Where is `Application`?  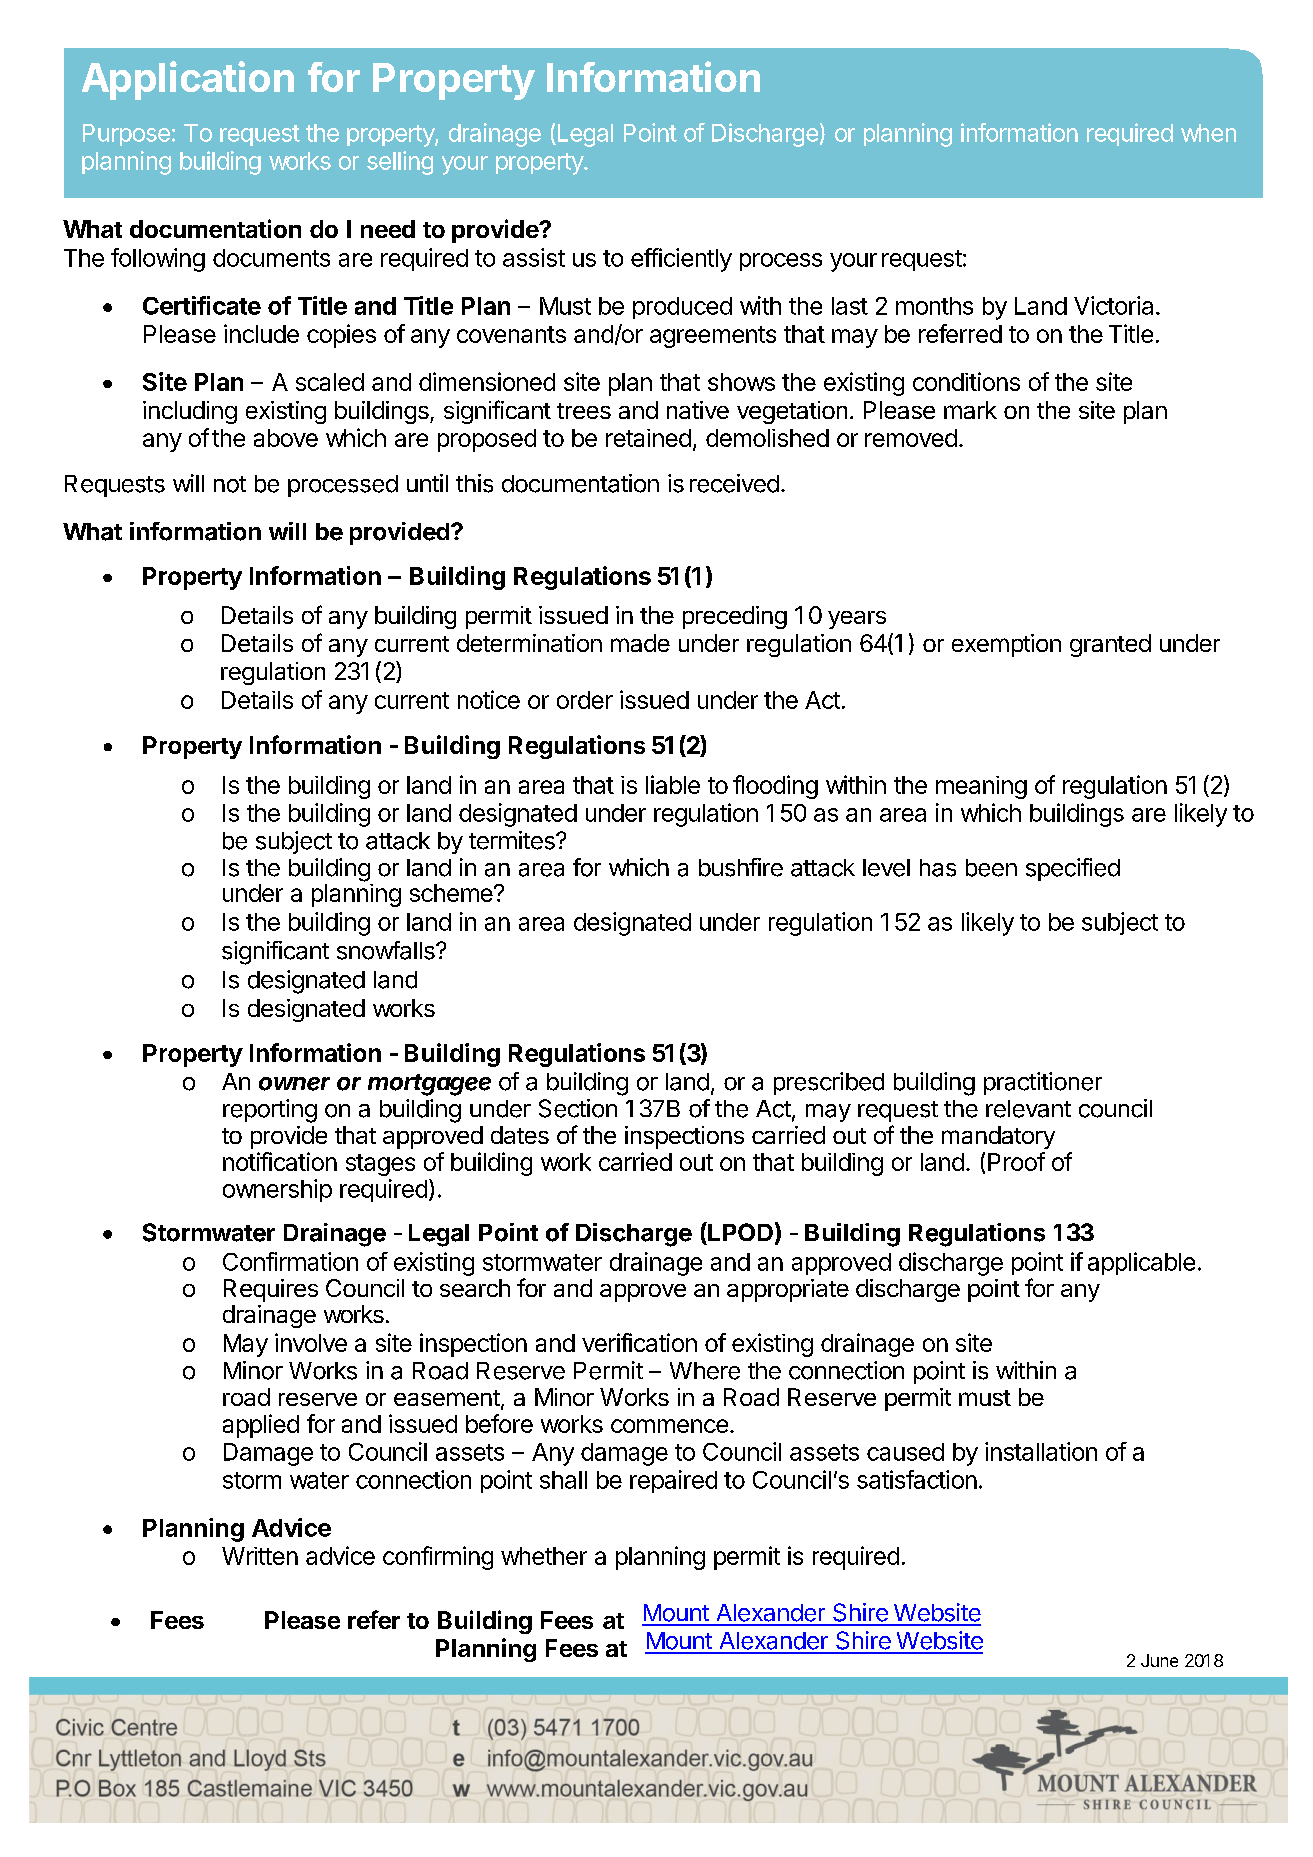 Application is located at coordinates (188, 80).
